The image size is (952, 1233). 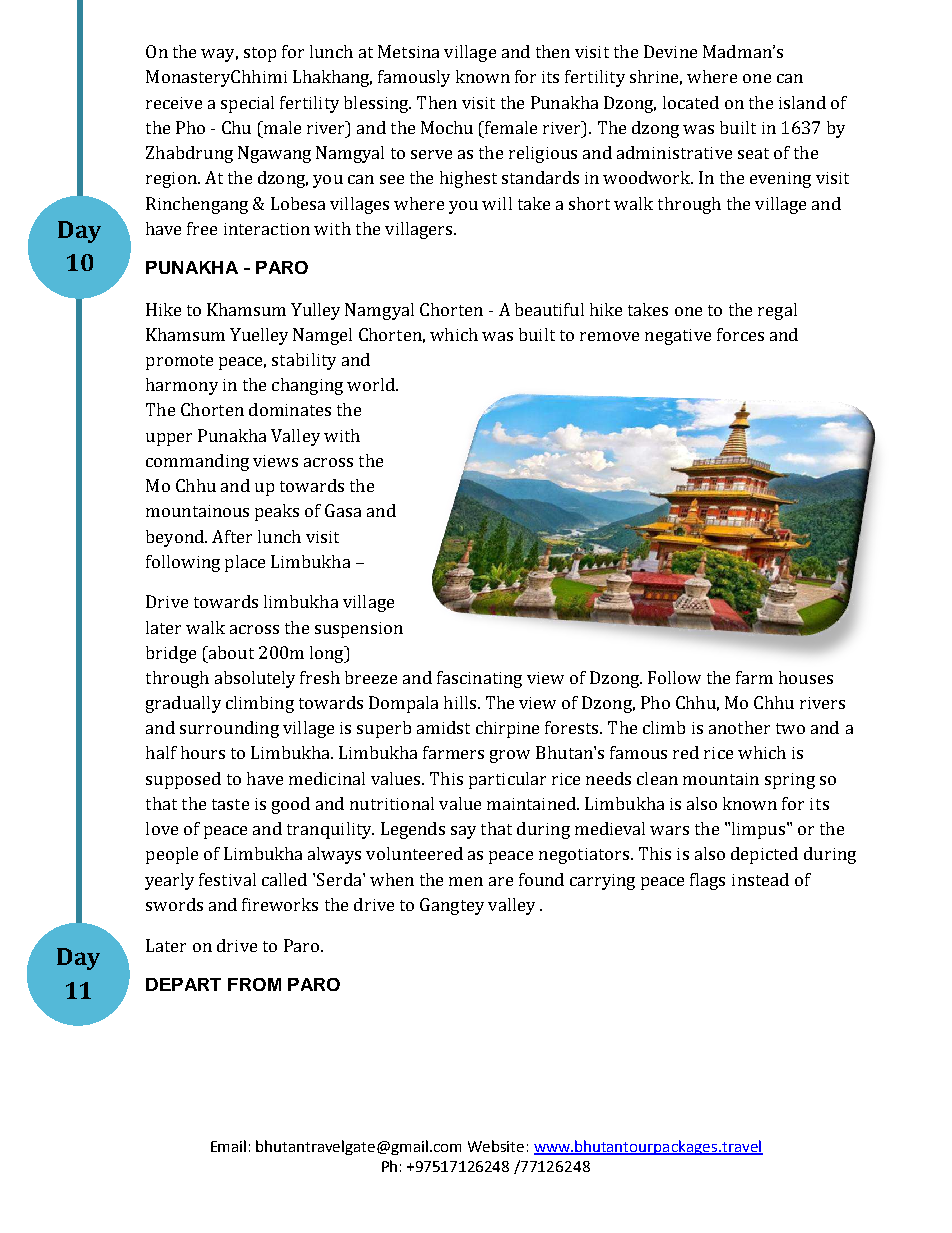 I want to click on located, so click(x=691, y=102).
